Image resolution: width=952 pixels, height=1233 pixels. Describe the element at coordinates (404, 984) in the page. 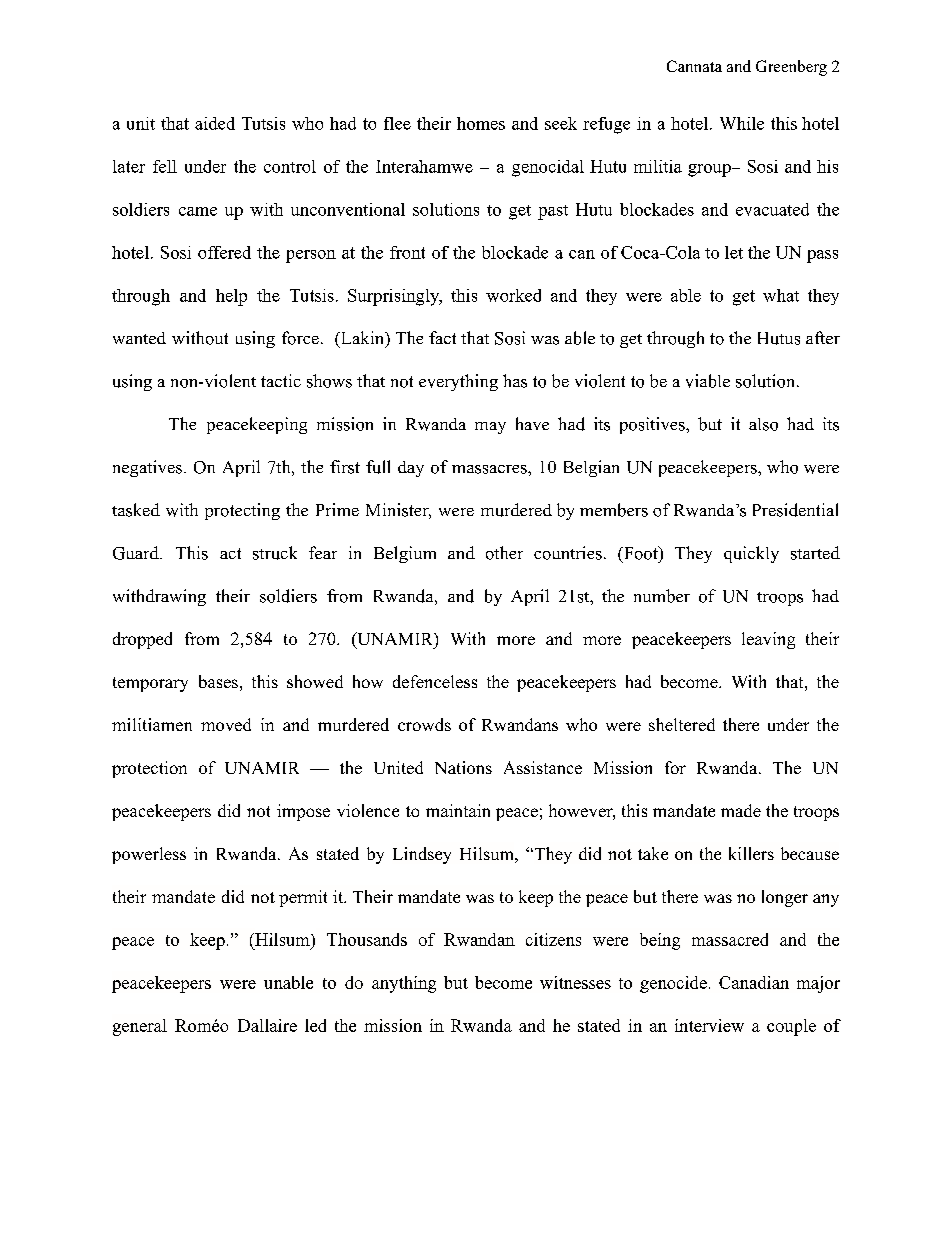

I see `anything` at that location.
